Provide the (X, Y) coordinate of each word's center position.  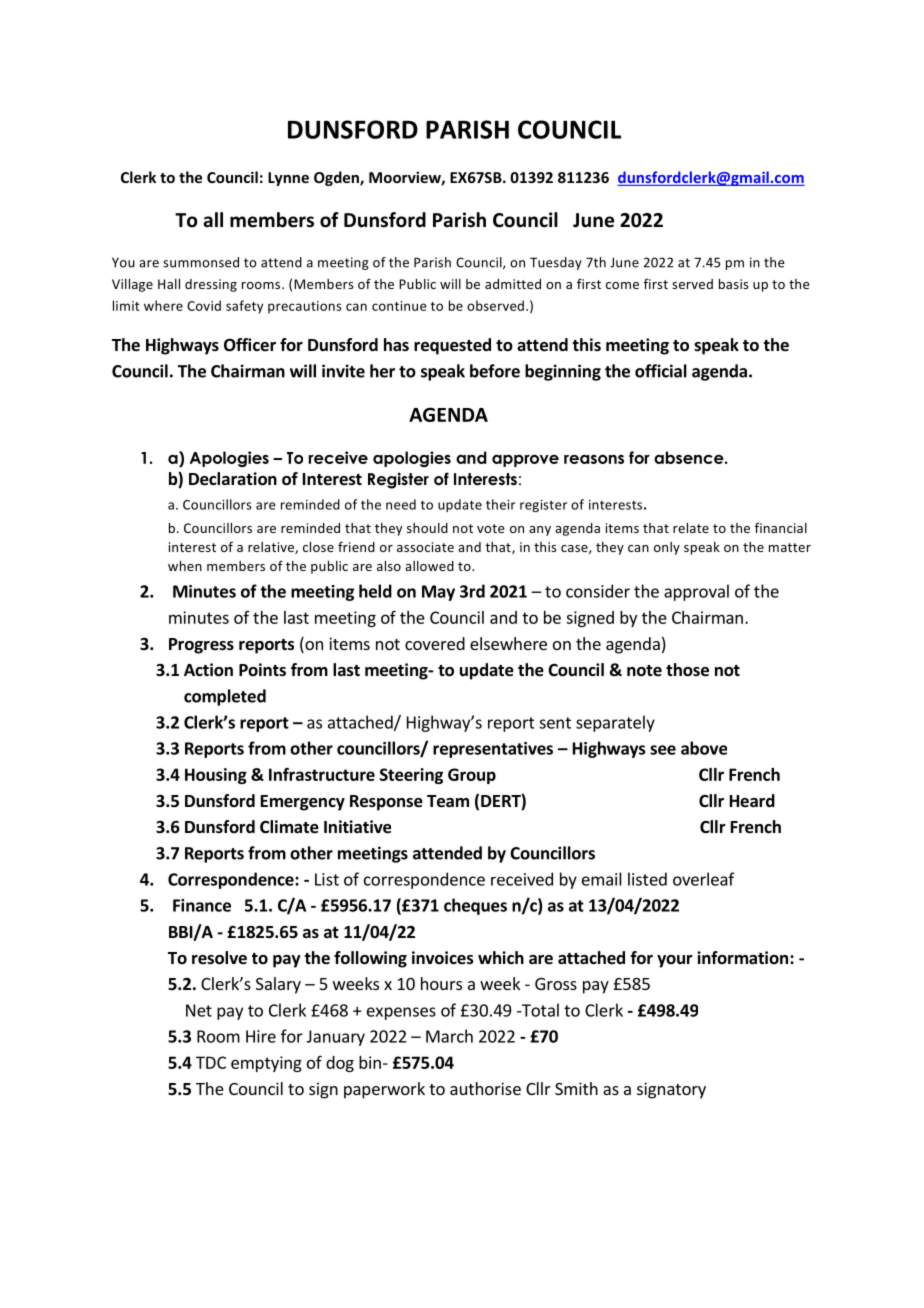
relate (691, 528)
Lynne (288, 179)
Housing (216, 776)
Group (472, 776)
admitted (513, 284)
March (449, 1036)
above (704, 748)
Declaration (233, 479)
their (500, 504)
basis (733, 284)
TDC (211, 1062)
